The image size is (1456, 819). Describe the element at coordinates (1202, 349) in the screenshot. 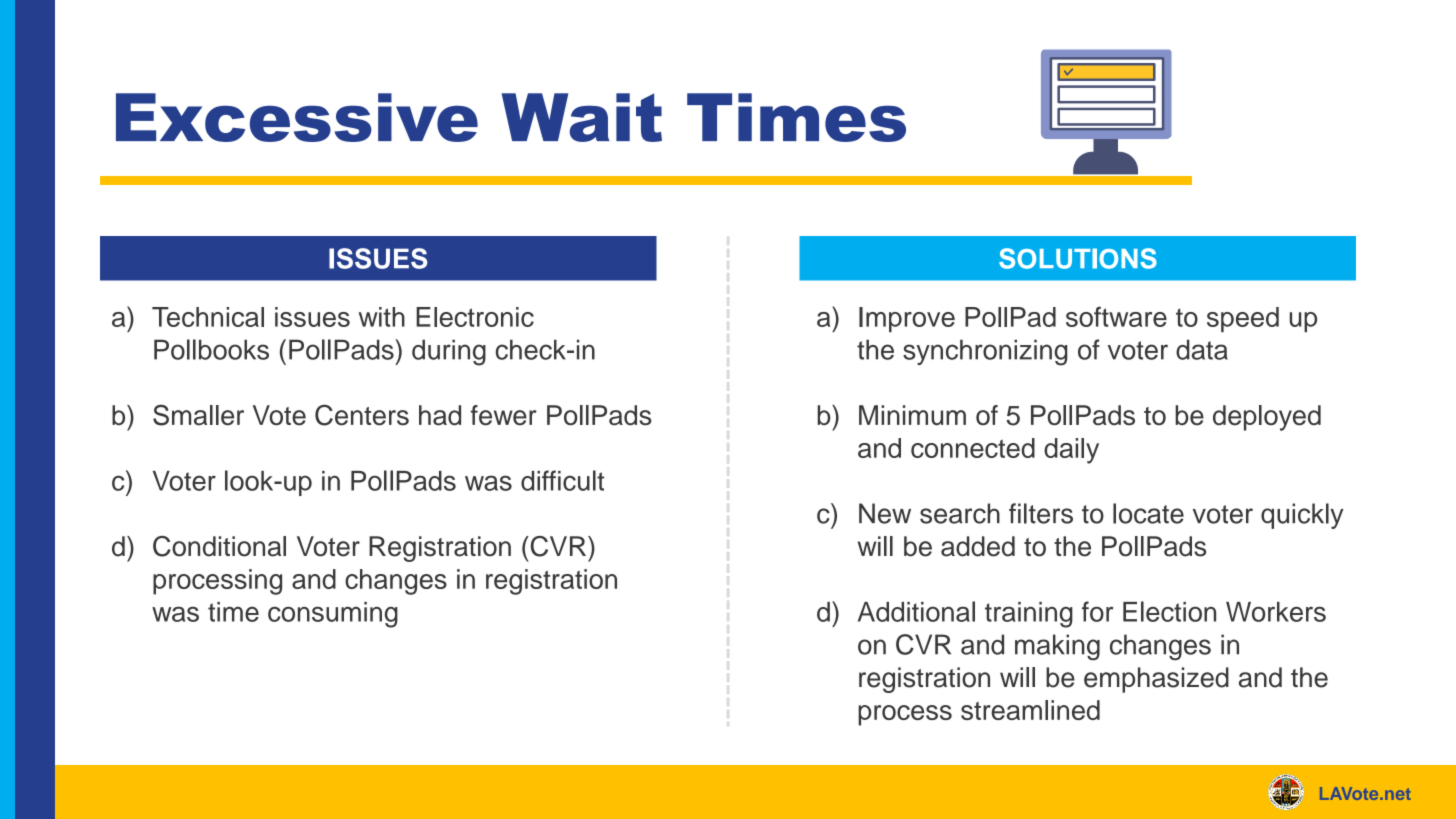

I see `data` at that location.
